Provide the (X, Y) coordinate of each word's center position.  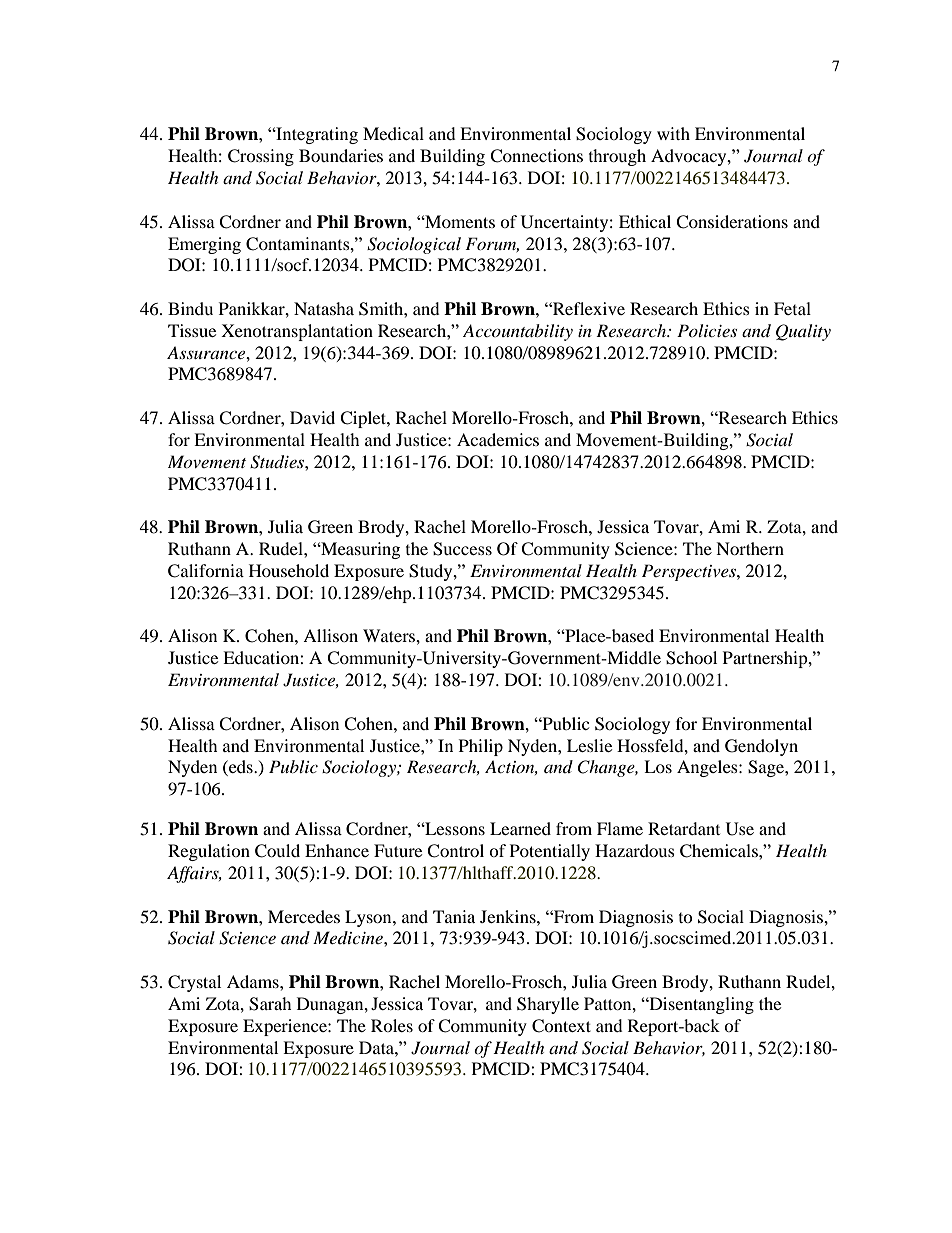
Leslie (589, 745)
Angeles (708, 768)
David (312, 417)
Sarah (270, 1004)
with (673, 133)
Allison (330, 635)
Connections (536, 156)
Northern (750, 548)
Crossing (261, 157)
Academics (498, 439)
